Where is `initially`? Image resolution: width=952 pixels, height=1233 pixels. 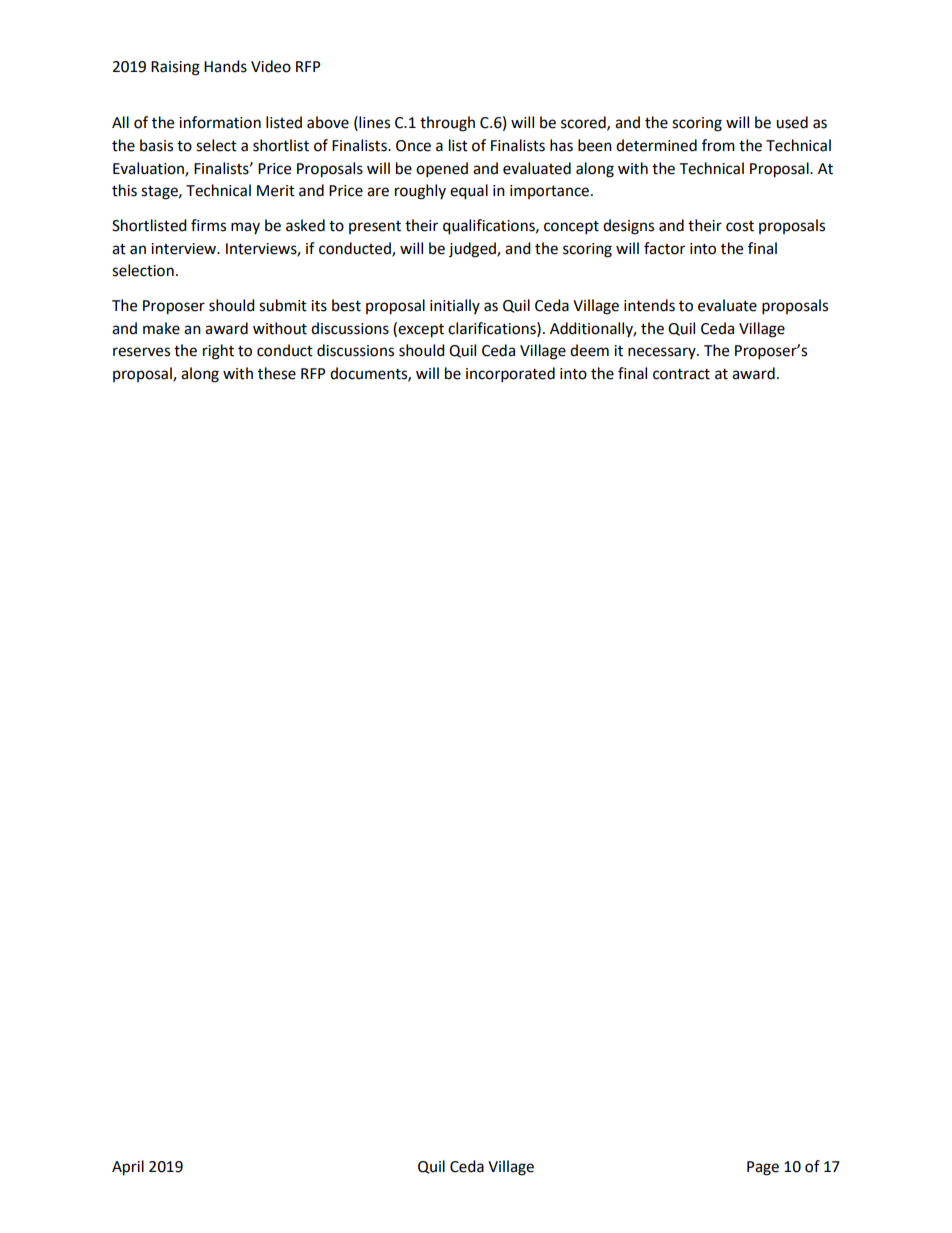 initially is located at coordinates (455, 306).
